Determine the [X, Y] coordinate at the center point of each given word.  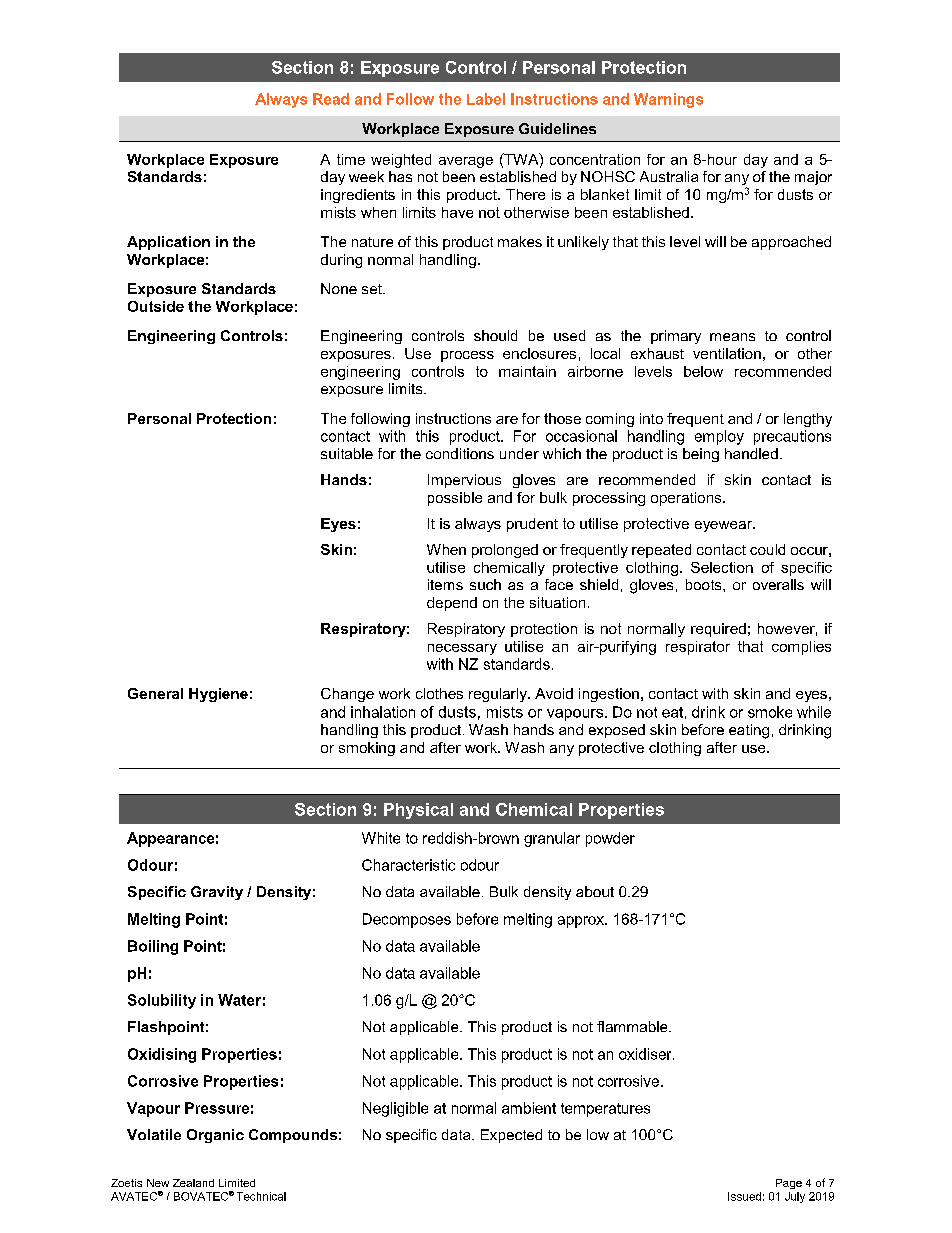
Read [331, 99]
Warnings [668, 100]
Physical [418, 811]
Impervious [464, 481]
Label [486, 99]
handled [751, 453]
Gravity [217, 893]
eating [749, 731]
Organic [215, 1136]
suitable [347, 453]
